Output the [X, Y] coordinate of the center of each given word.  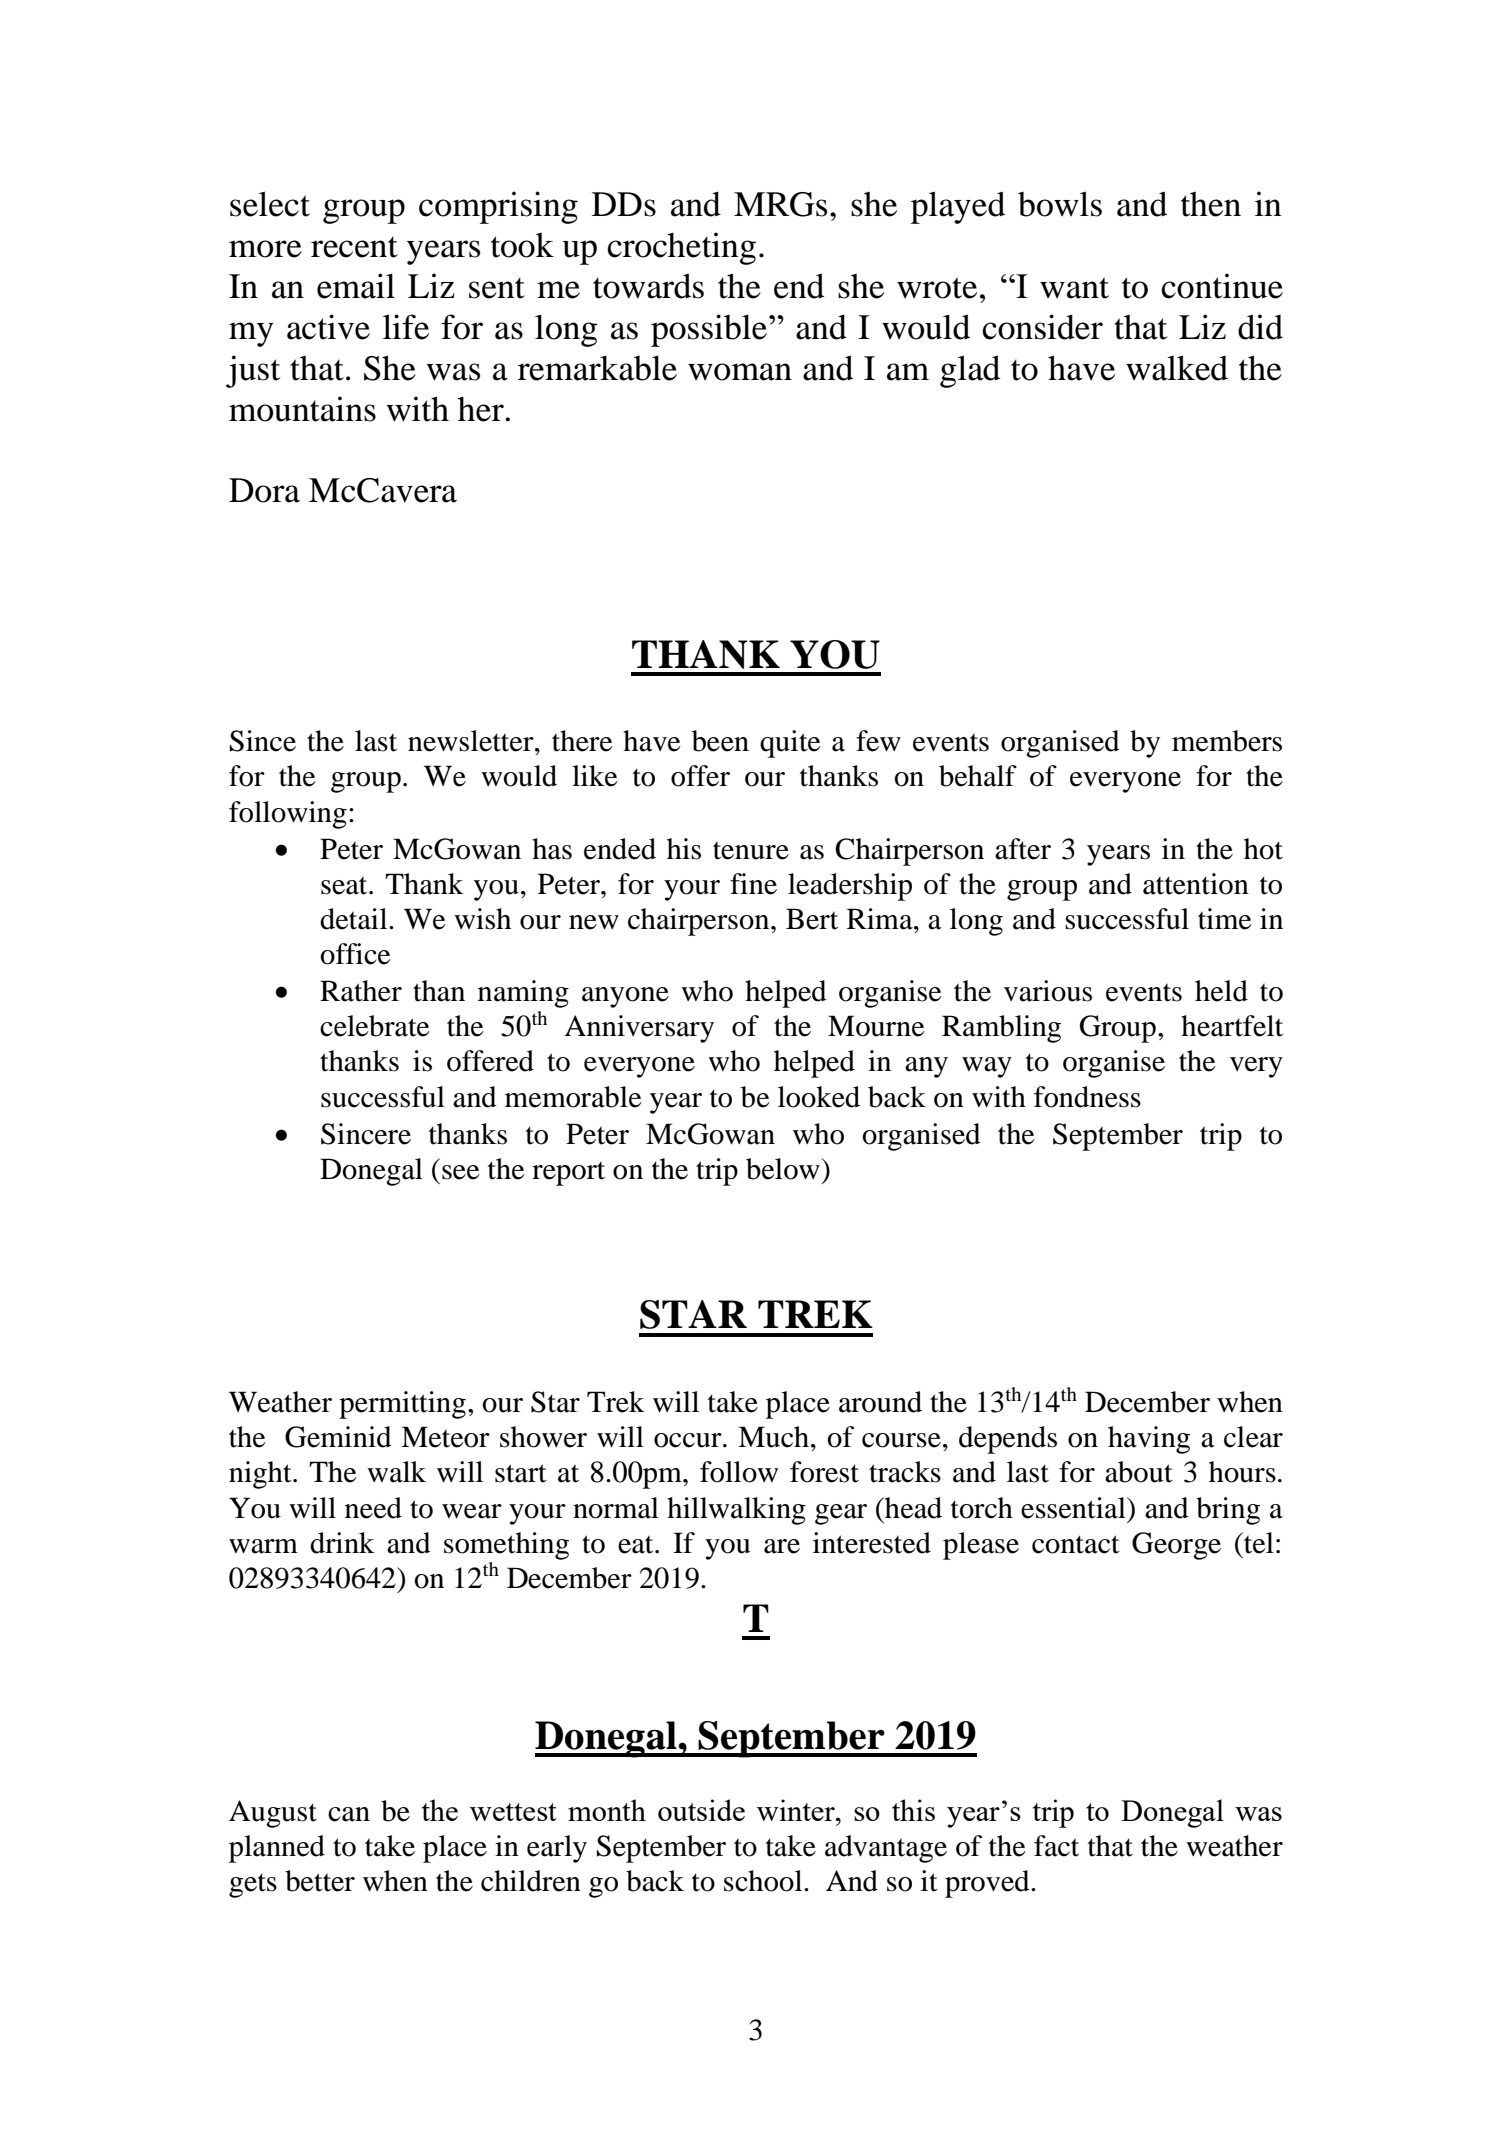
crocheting [681, 248]
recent [354, 247]
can [349, 1814]
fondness [1087, 1097]
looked [819, 1097]
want [1074, 288]
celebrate [375, 1026]
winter [797, 1810]
